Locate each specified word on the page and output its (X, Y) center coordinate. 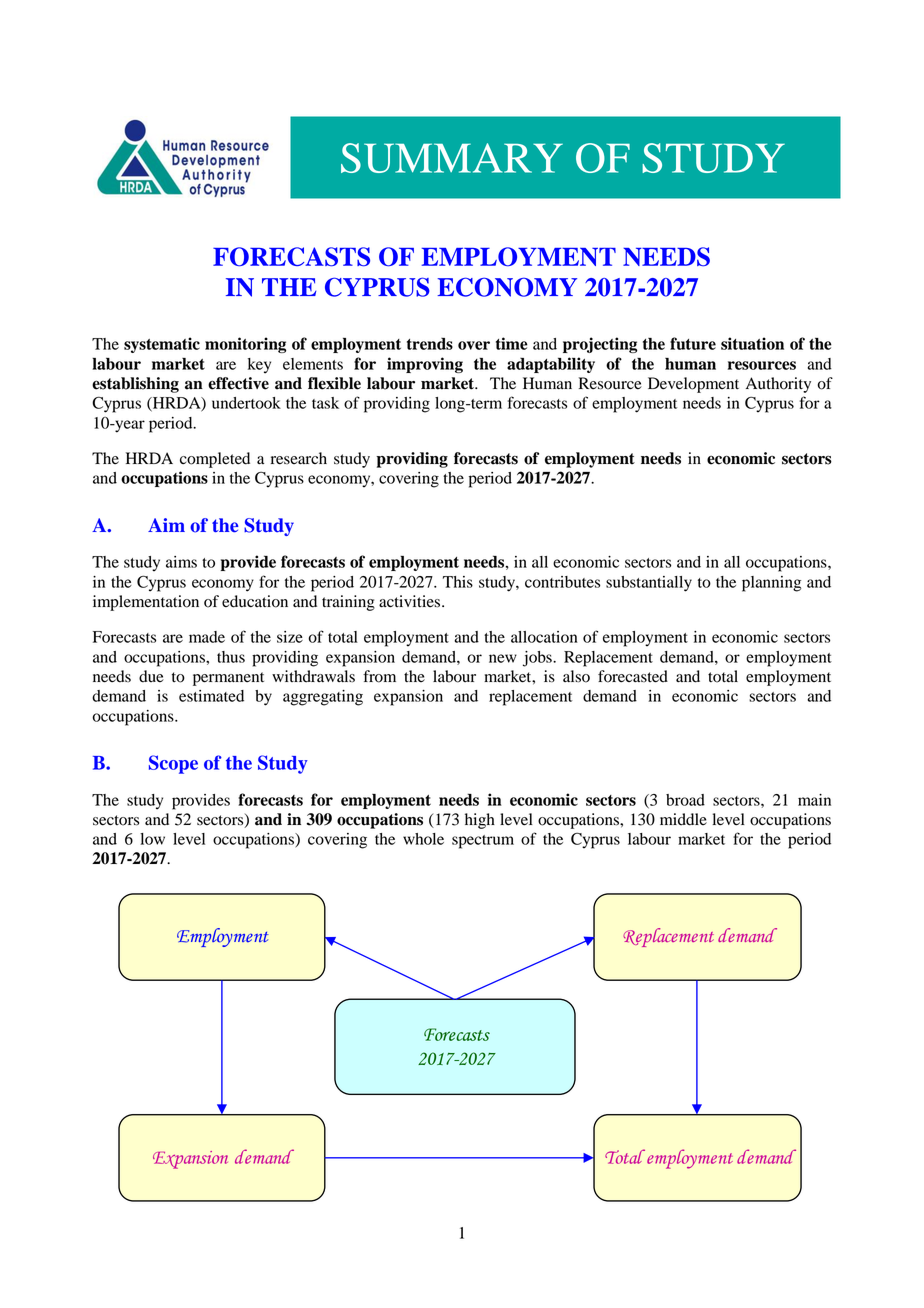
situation (752, 343)
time (512, 343)
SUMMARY (452, 158)
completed (215, 460)
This (458, 582)
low (152, 839)
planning (771, 584)
